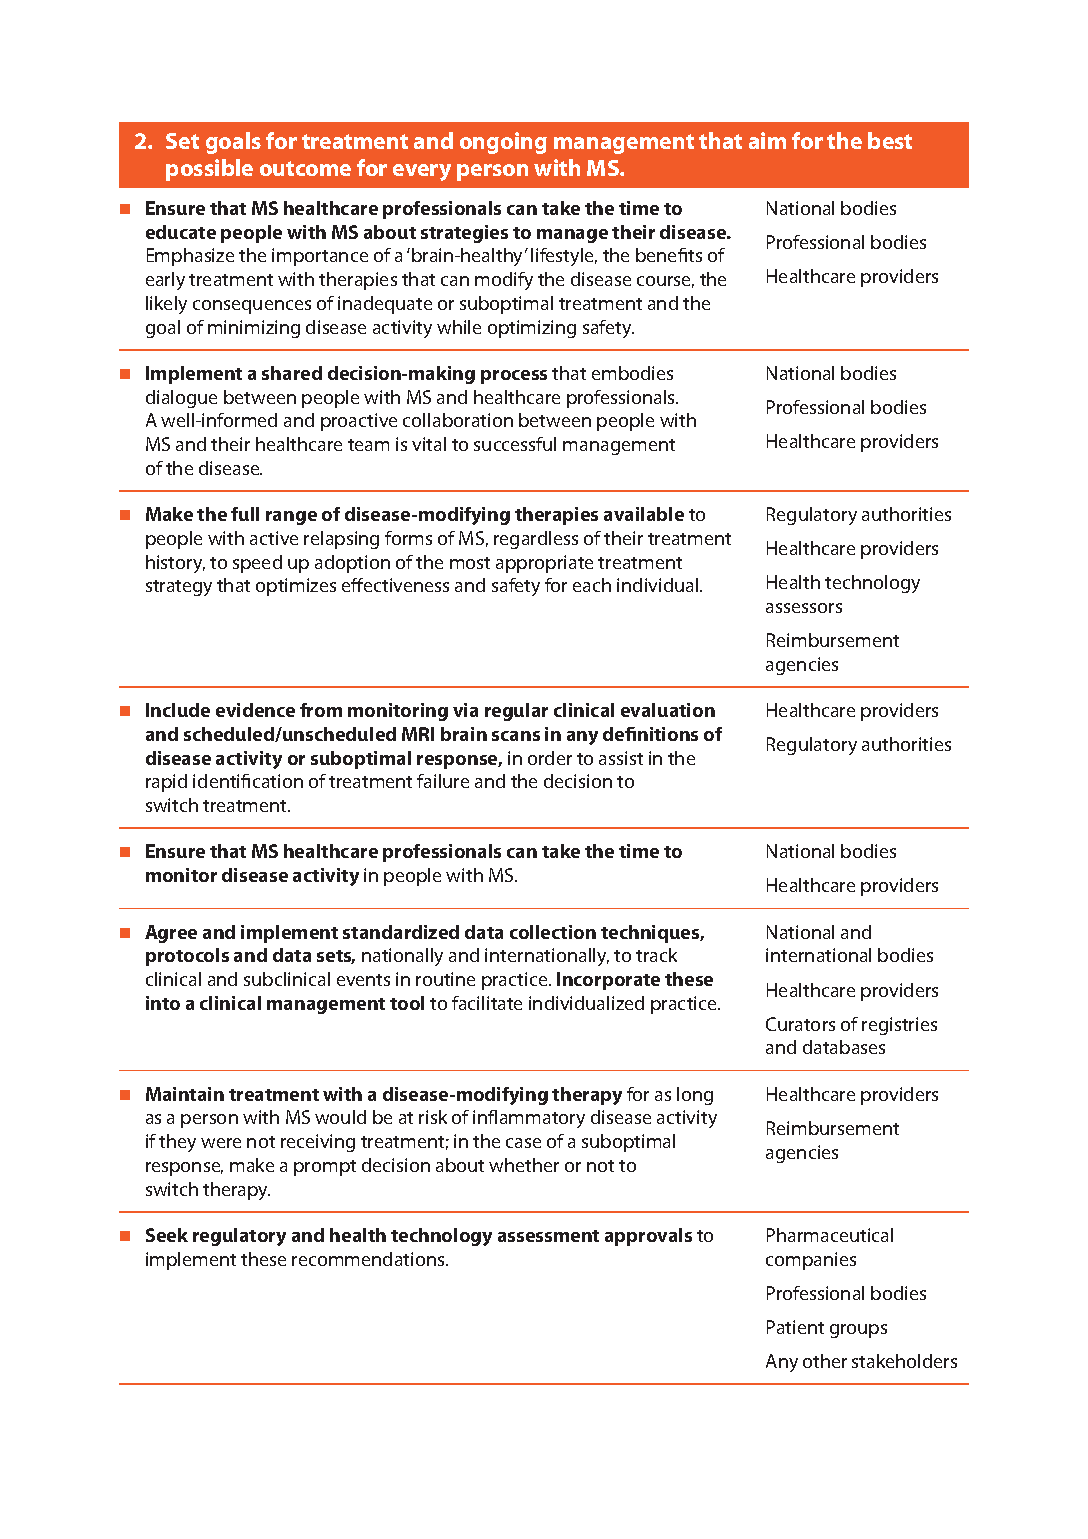  Describe the element at coordinates (209, 170) in the screenshot. I see `possible` at that location.
